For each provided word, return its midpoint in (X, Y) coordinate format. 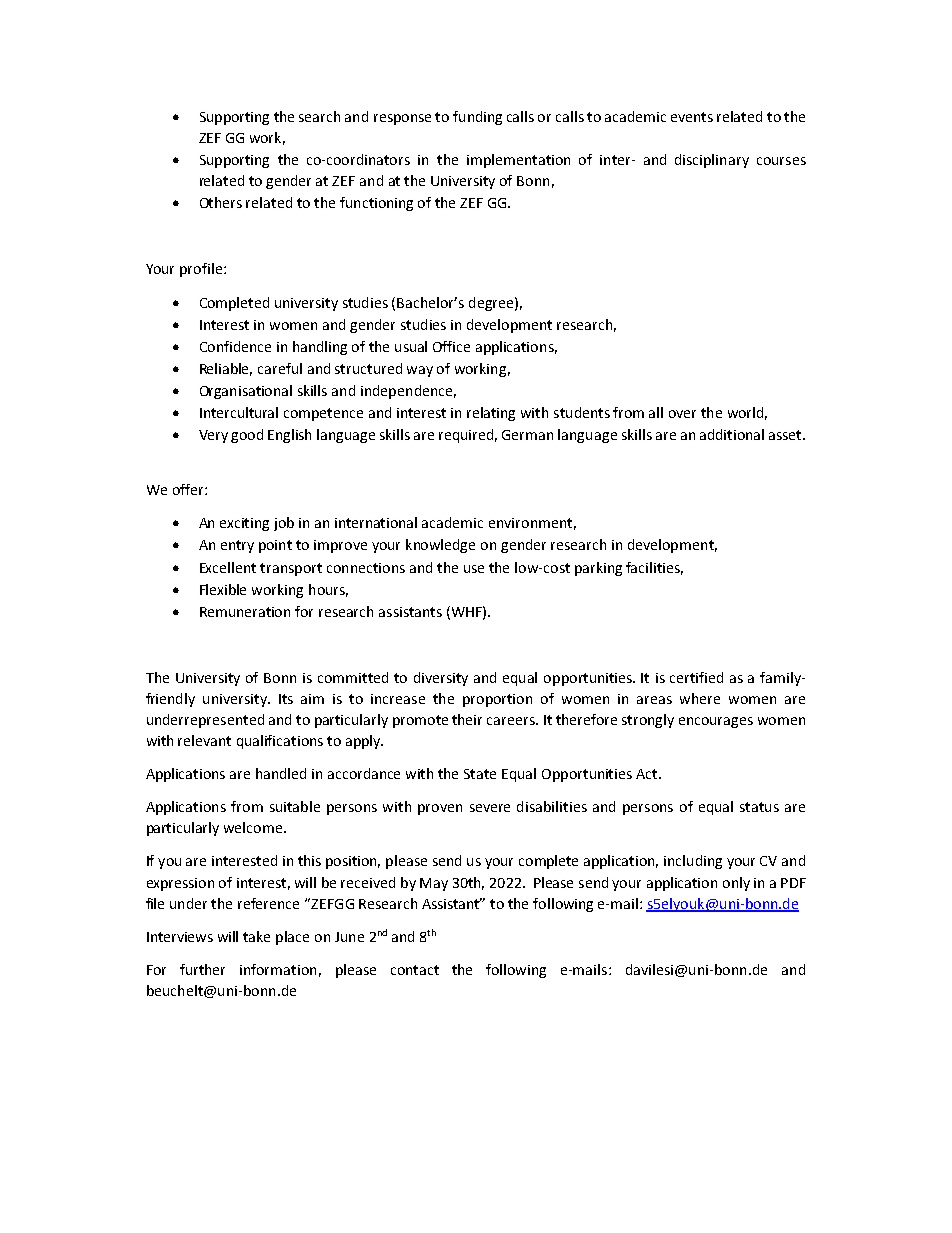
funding (477, 118)
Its (286, 699)
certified (696, 677)
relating (491, 414)
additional (732, 434)
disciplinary (712, 161)
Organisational (246, 392)
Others (221, 202)
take (256, 936)
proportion (497, 700)
